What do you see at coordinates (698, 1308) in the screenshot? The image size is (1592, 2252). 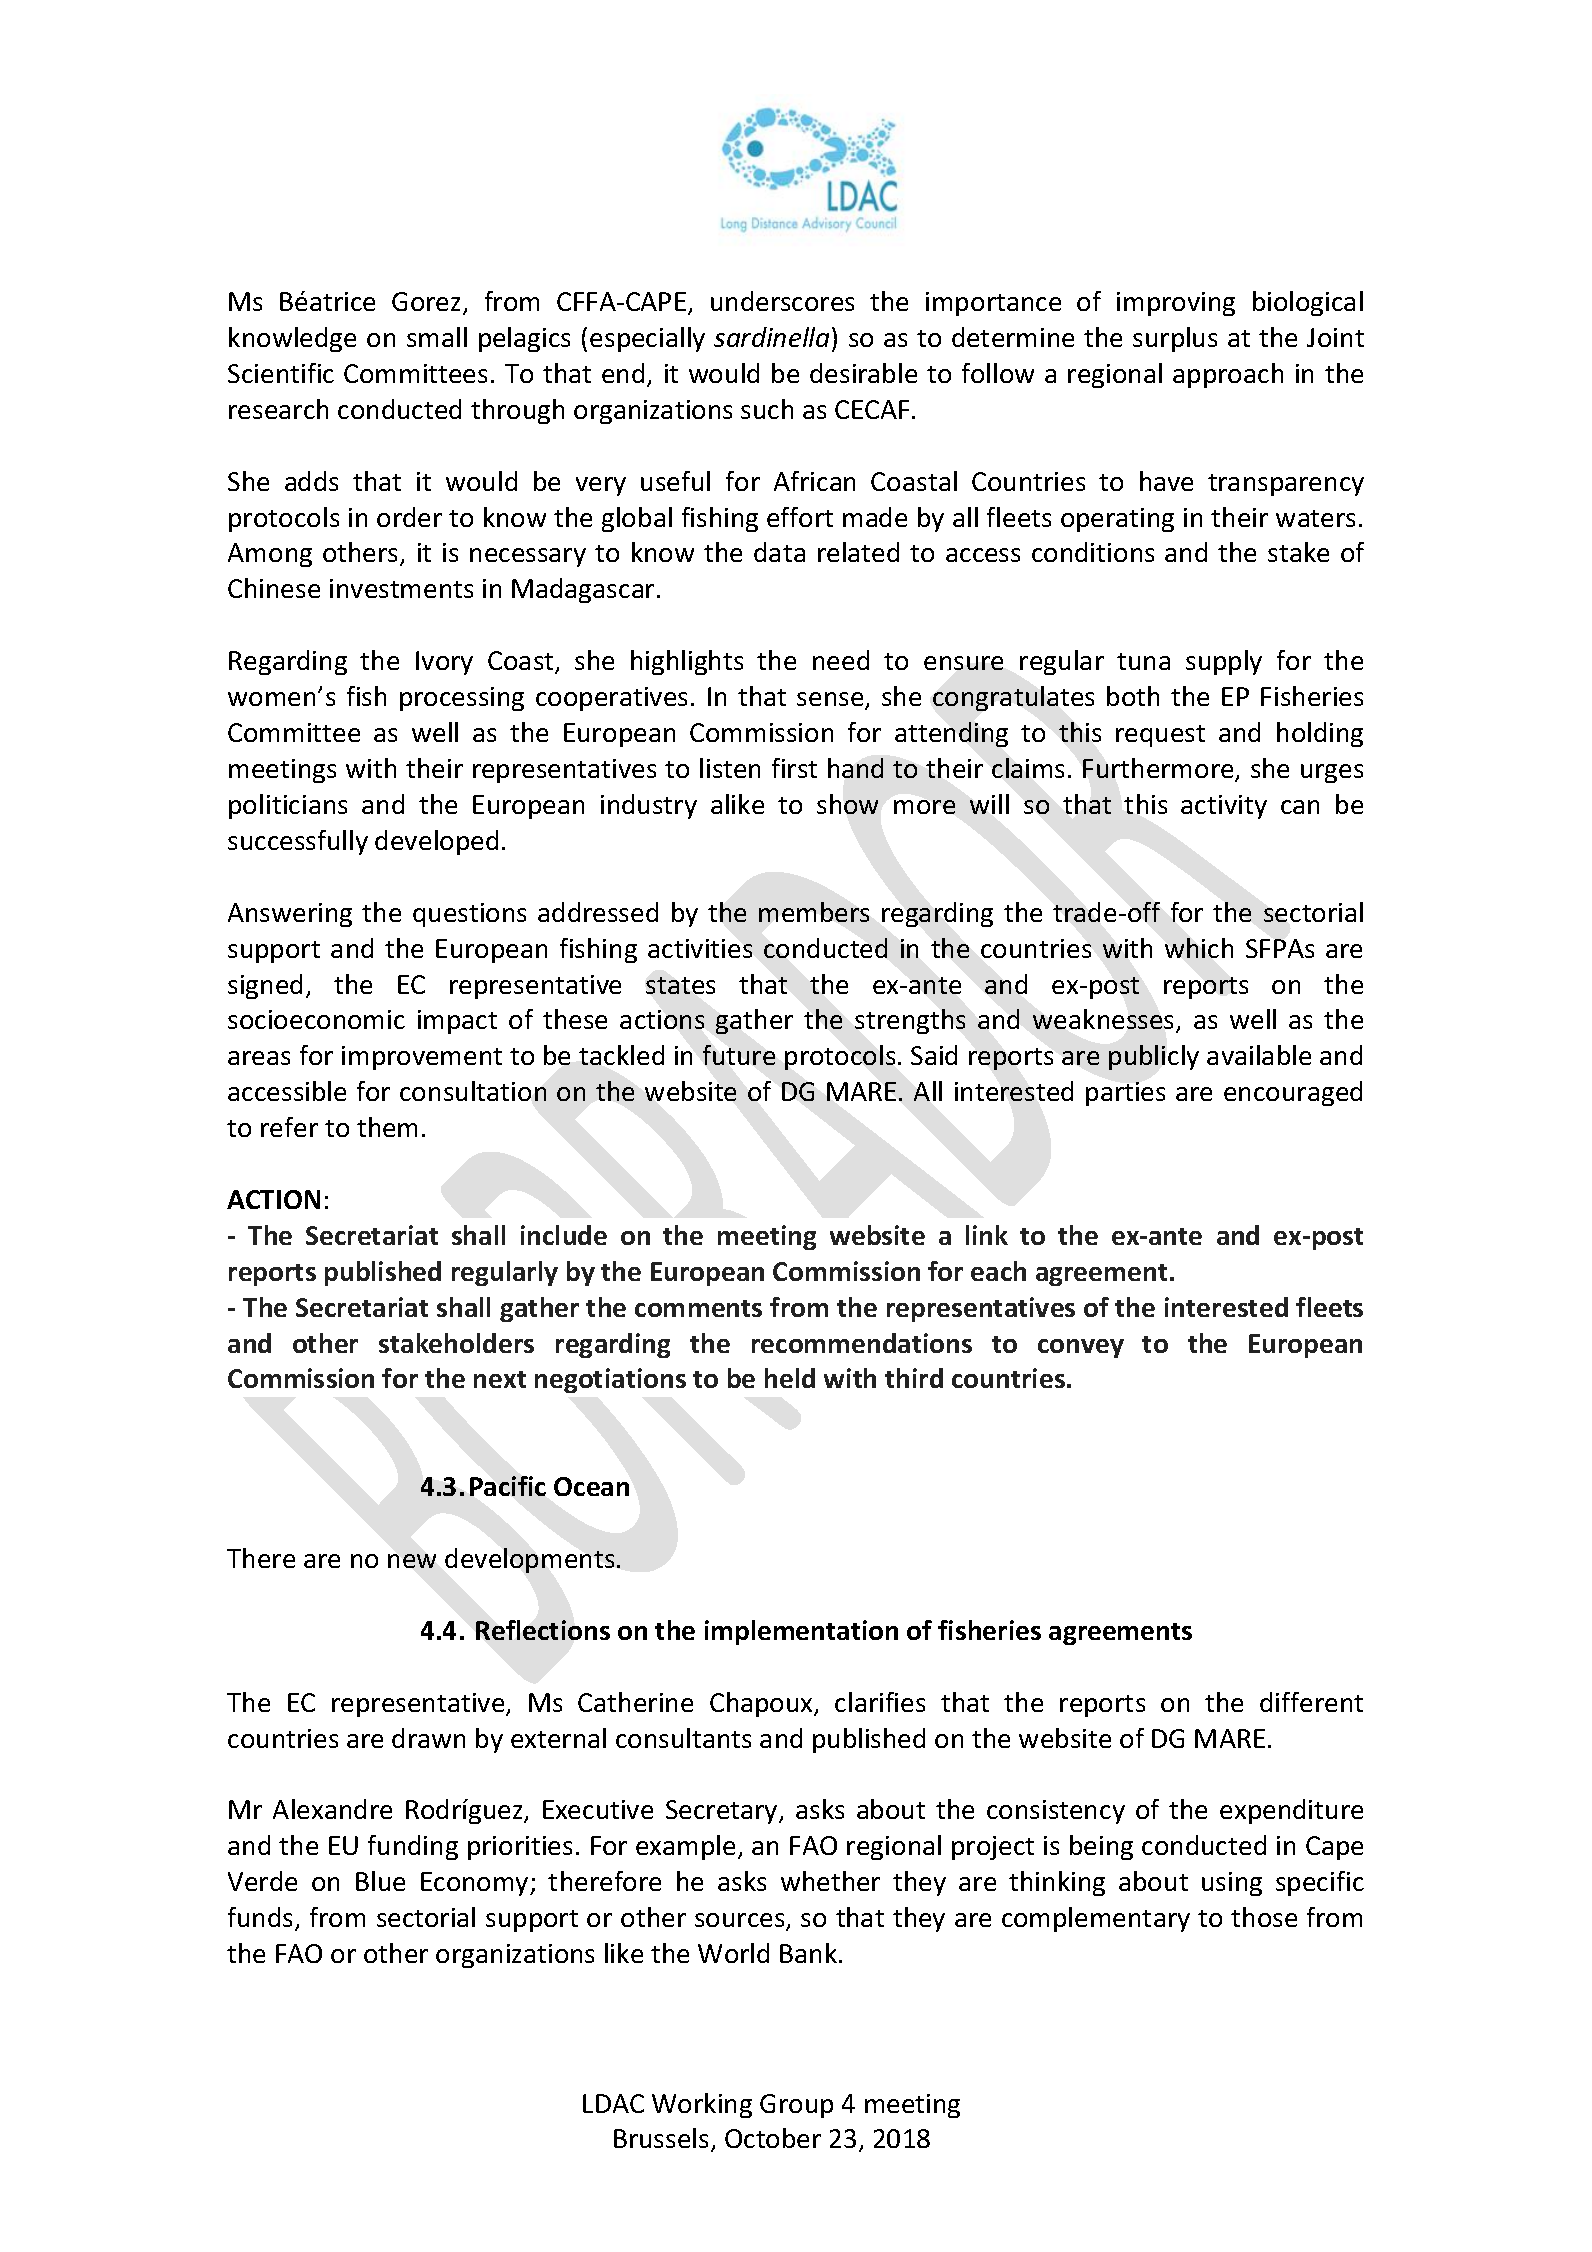 I see `comments` at bounding box center [698, 1308].
